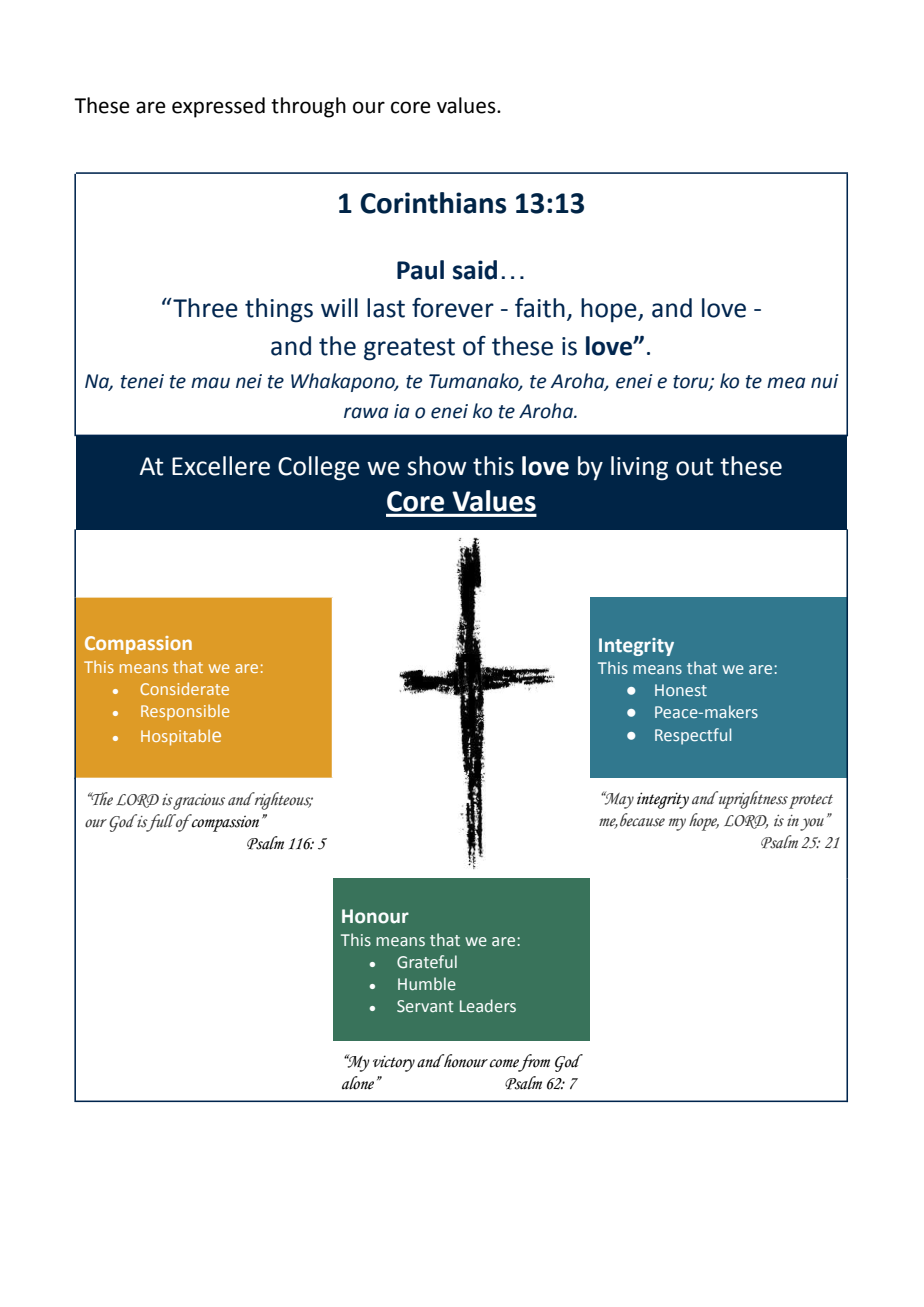 This screenshot has width=924, height=1307. I want to click on show, so click(437, 466).
